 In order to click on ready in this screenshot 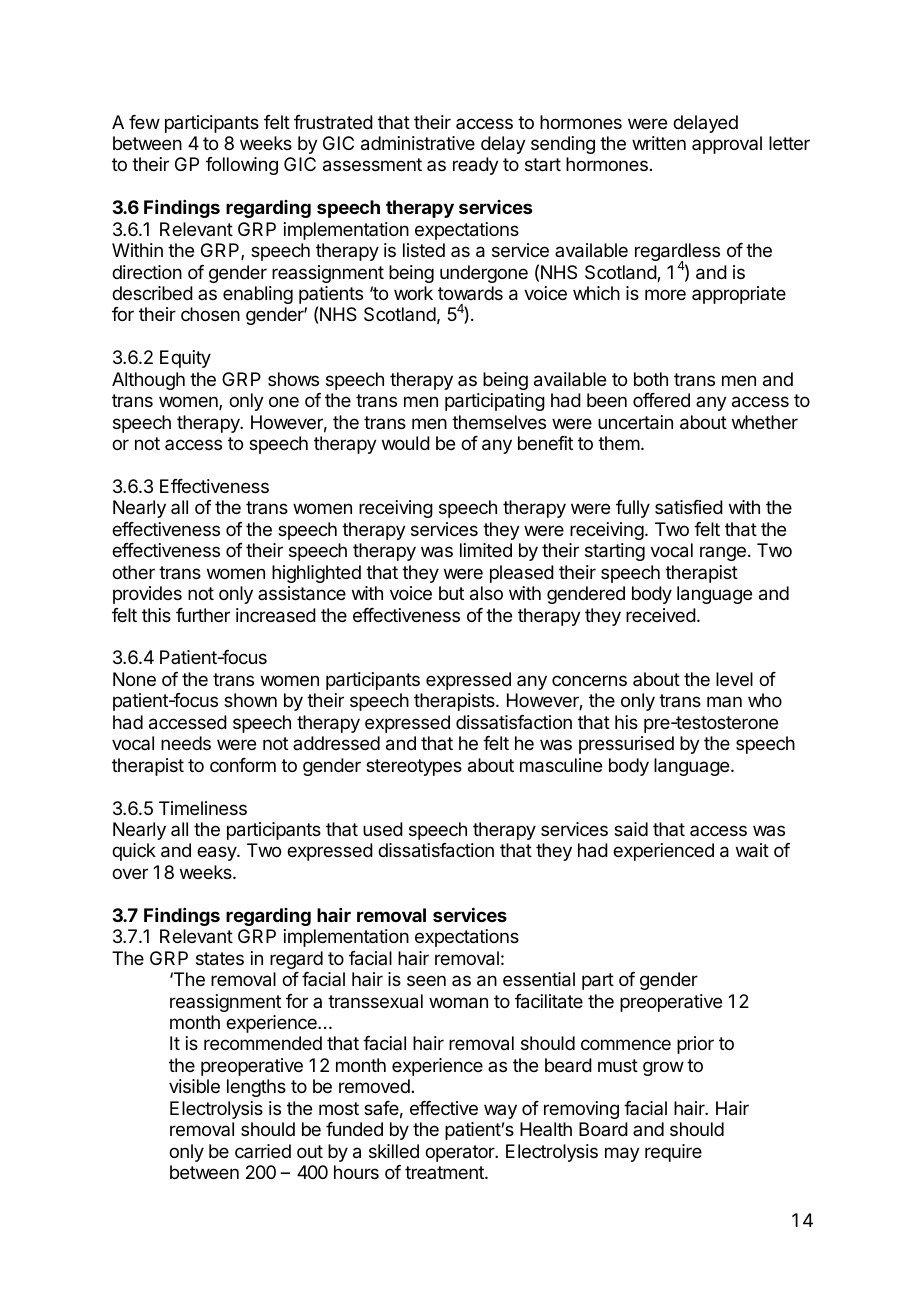, I will do `click(476, 166)`.
